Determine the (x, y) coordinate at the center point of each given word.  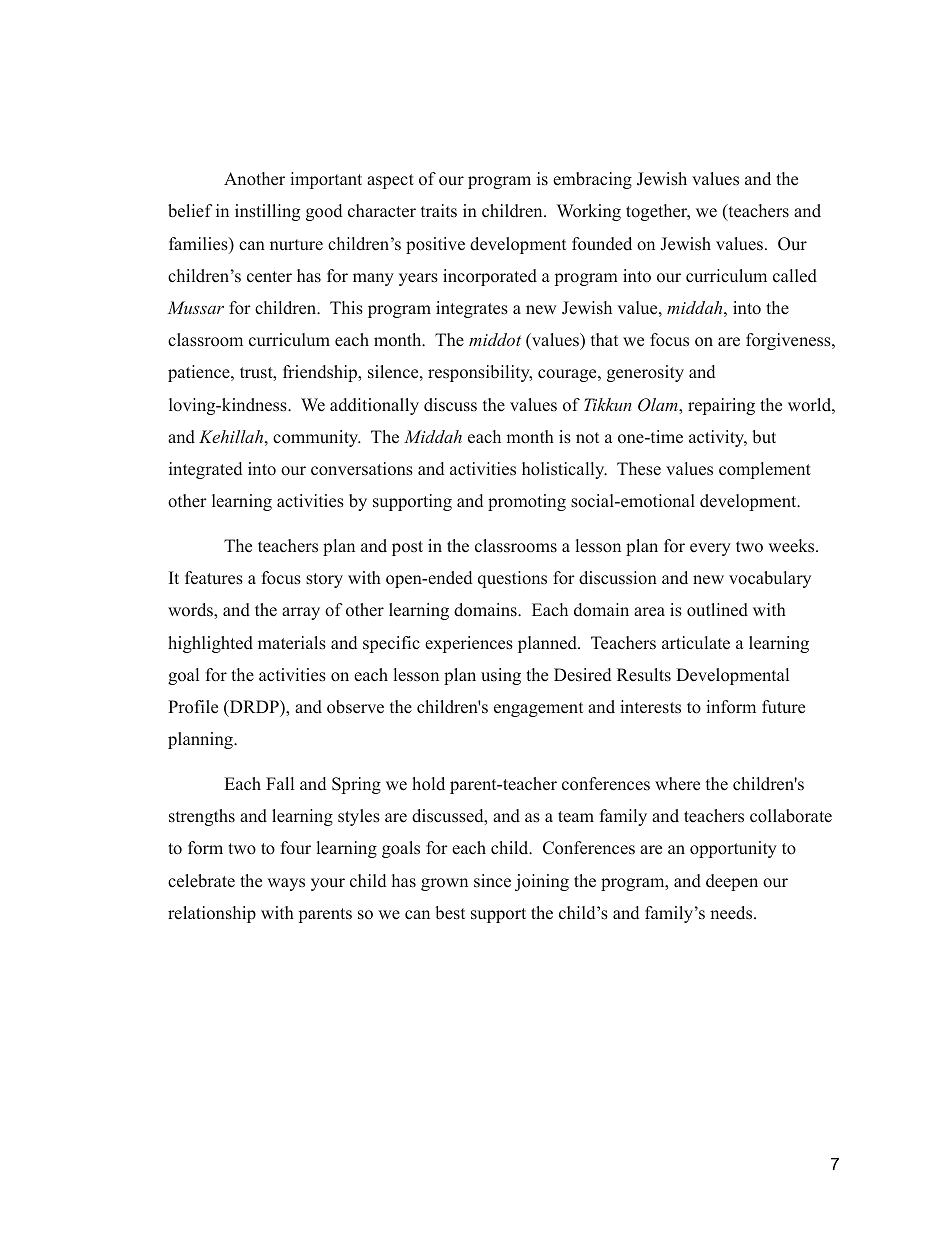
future (783, 707)
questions (512, 579)
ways (286, 884)
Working (589, 212)
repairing (721, 406)
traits (439, 210)
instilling (267, 212)
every (710, 549)
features (214, 578)
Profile (193, 707)
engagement (538, 709)
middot (495, 339)
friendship (321, 373)
